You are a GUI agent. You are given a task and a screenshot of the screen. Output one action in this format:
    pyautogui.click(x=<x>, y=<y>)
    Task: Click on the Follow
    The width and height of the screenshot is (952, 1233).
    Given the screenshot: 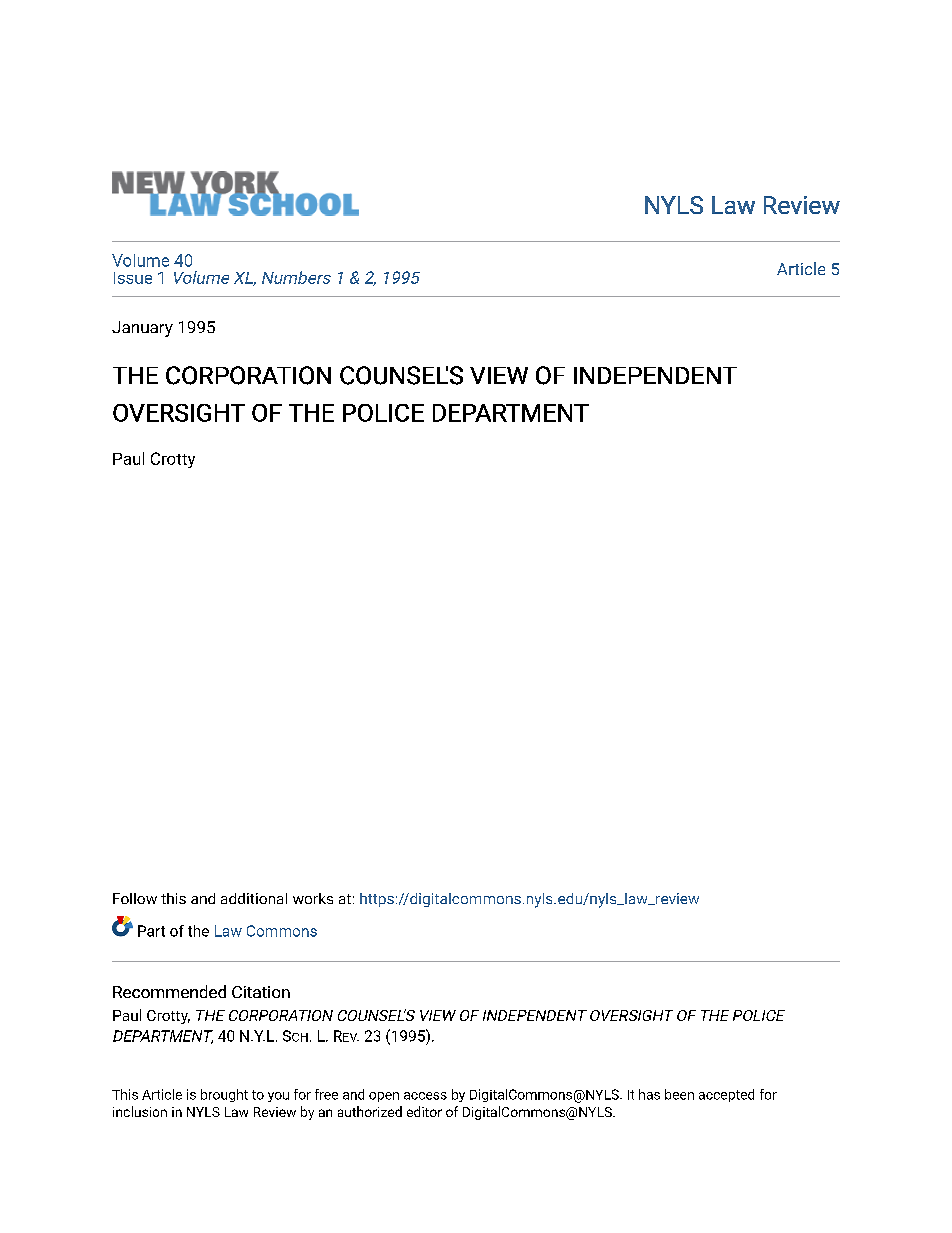 What is the action you would take?
    pyautogui.click(x=135, y=898)
